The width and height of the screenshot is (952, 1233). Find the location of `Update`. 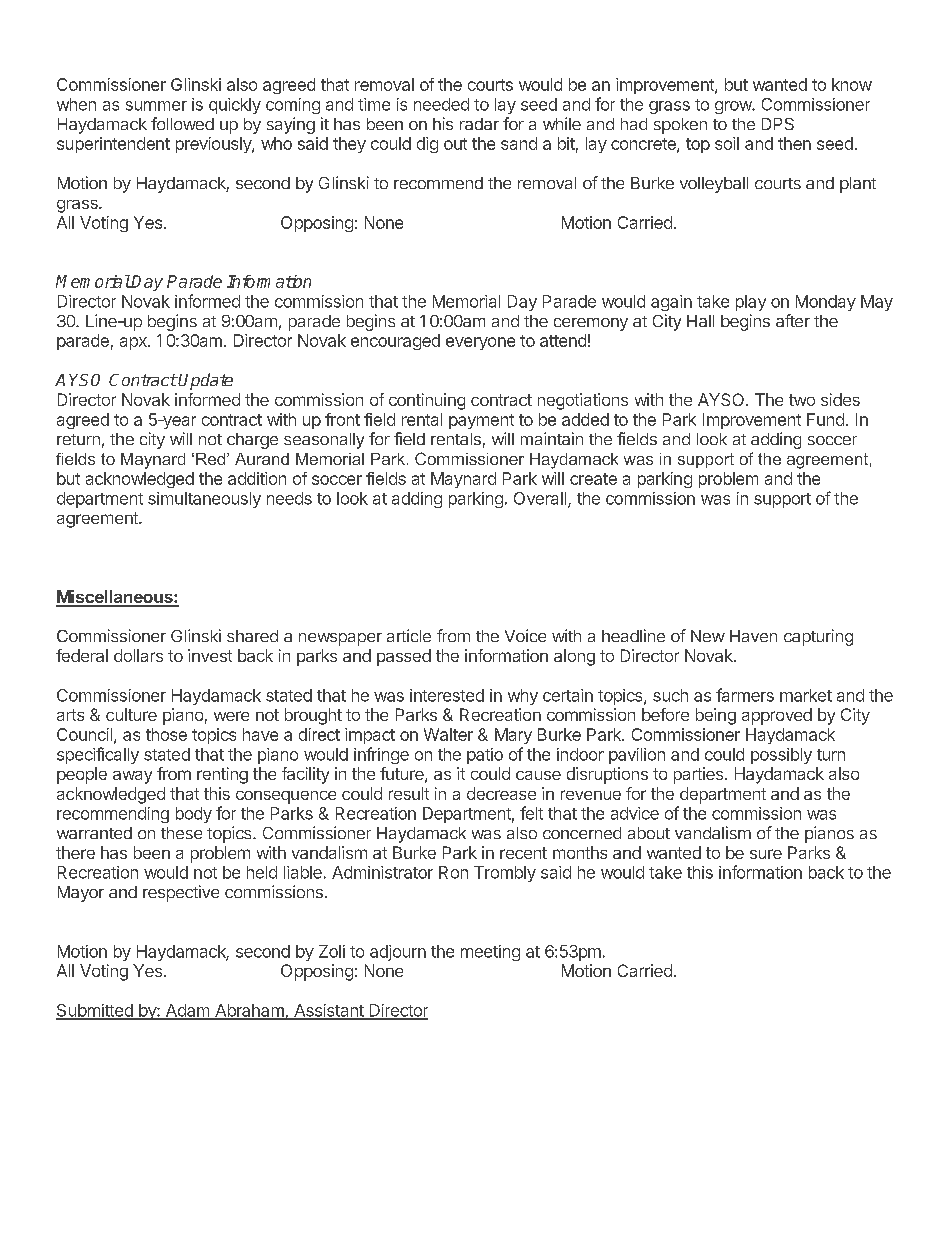

Update is located at coordinates (205, 381).
